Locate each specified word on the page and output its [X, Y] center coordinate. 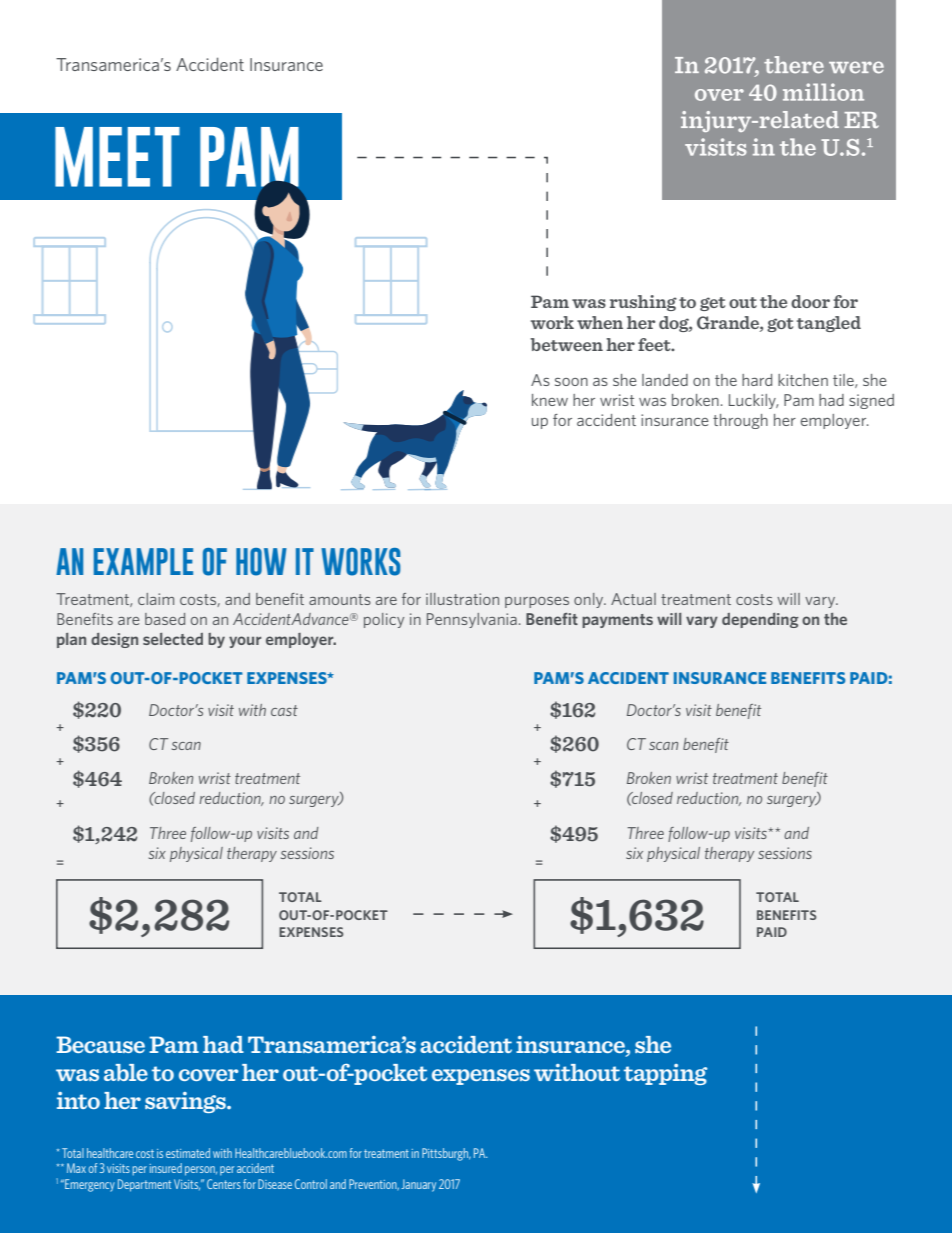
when [600, 322]
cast [284, 710]
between [566, 344]
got [780, 325]
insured [166, 1168]
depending [760, 620]
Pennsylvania [472, 620]
